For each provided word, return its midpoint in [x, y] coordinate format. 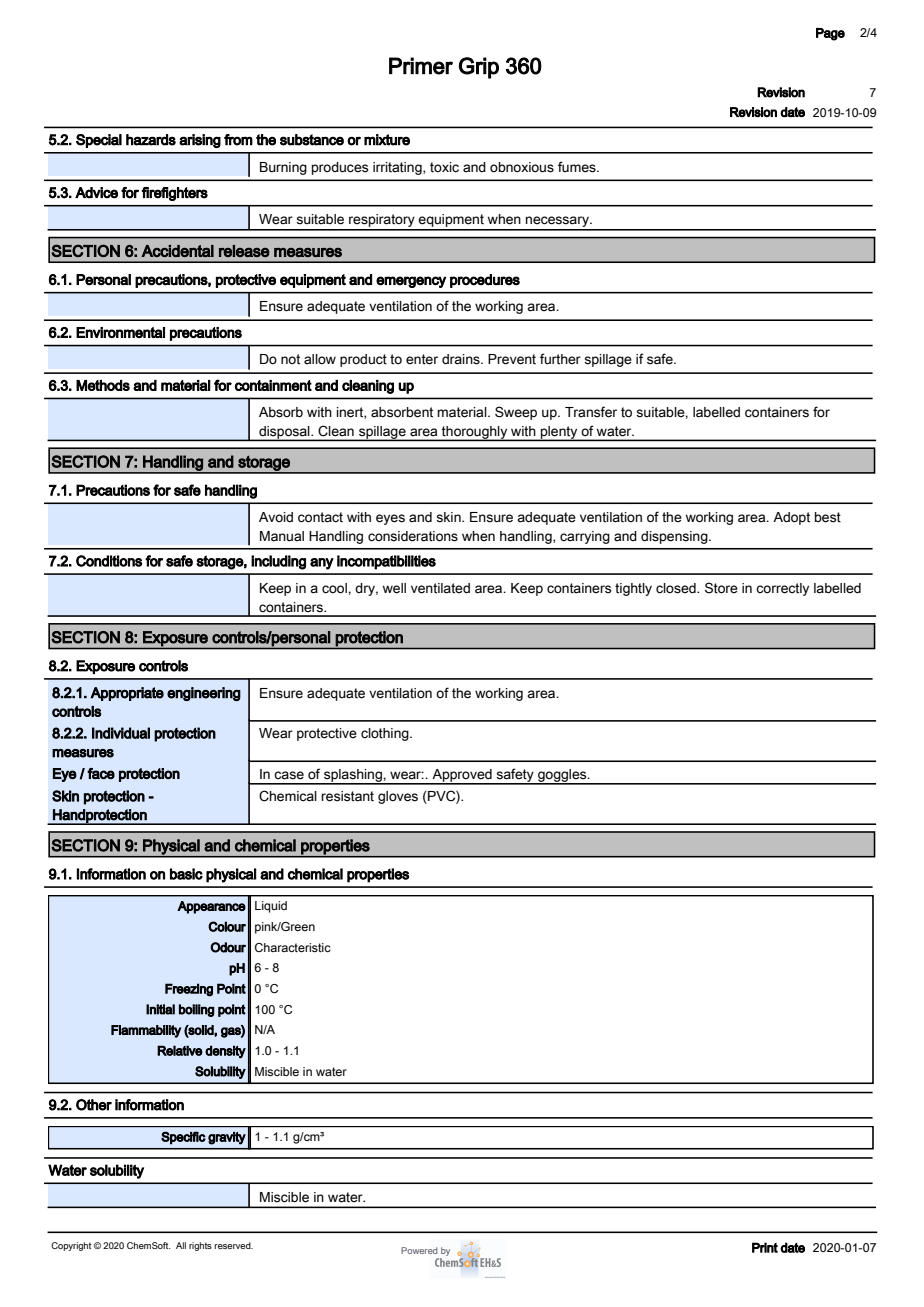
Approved [462, 776]
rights [200, 1246]
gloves [398, 797]
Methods [103, 385]
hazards [151, 140]
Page [830, 34]
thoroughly [475, 433]
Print [765, 1247]
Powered [419, 1250]
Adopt [791, 518]
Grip [479, 68]
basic [186, 874]
